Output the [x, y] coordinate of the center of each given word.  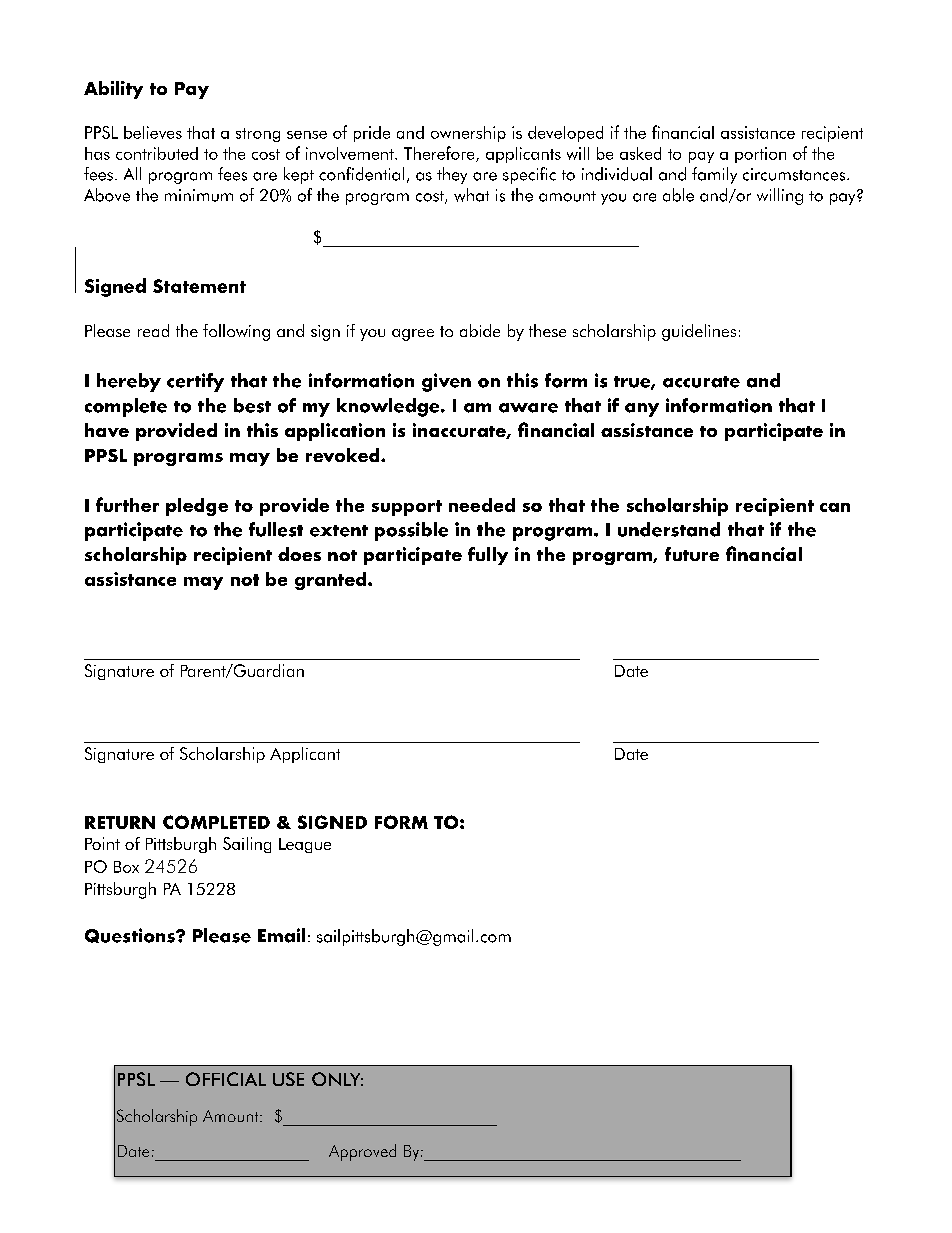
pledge [197, 507]
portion [760, 155]
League [305, 845]
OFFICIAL [226, 1079]
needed [482, 505]
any [642, 410]
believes [153, 132]
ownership [468, 134]
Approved [362, 1152]
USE [288, 1079]
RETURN [120, 822]
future [692, 554]
